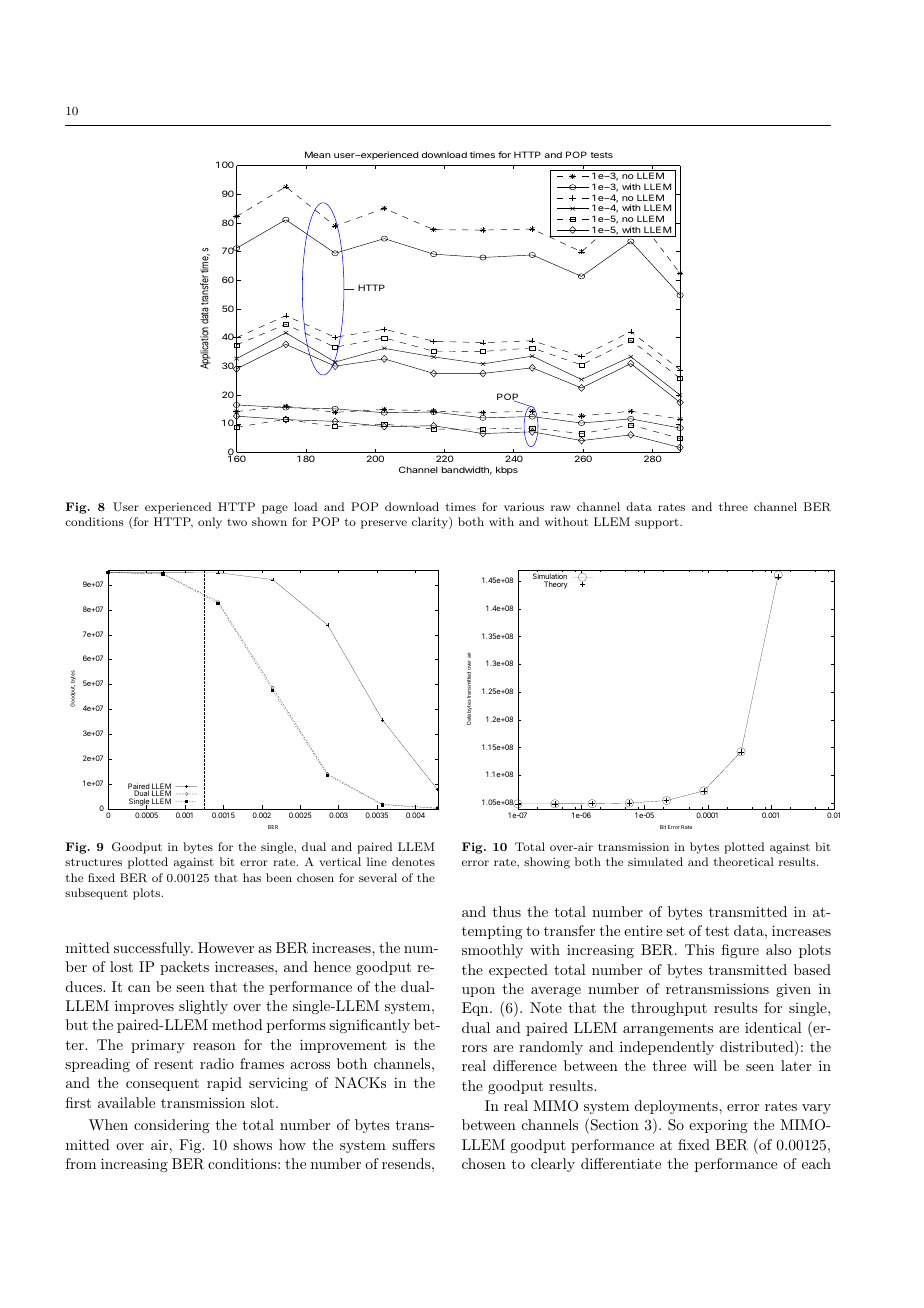 This screenshot has height=1308, width=924. I want to click on thus, so click(507, 911).
